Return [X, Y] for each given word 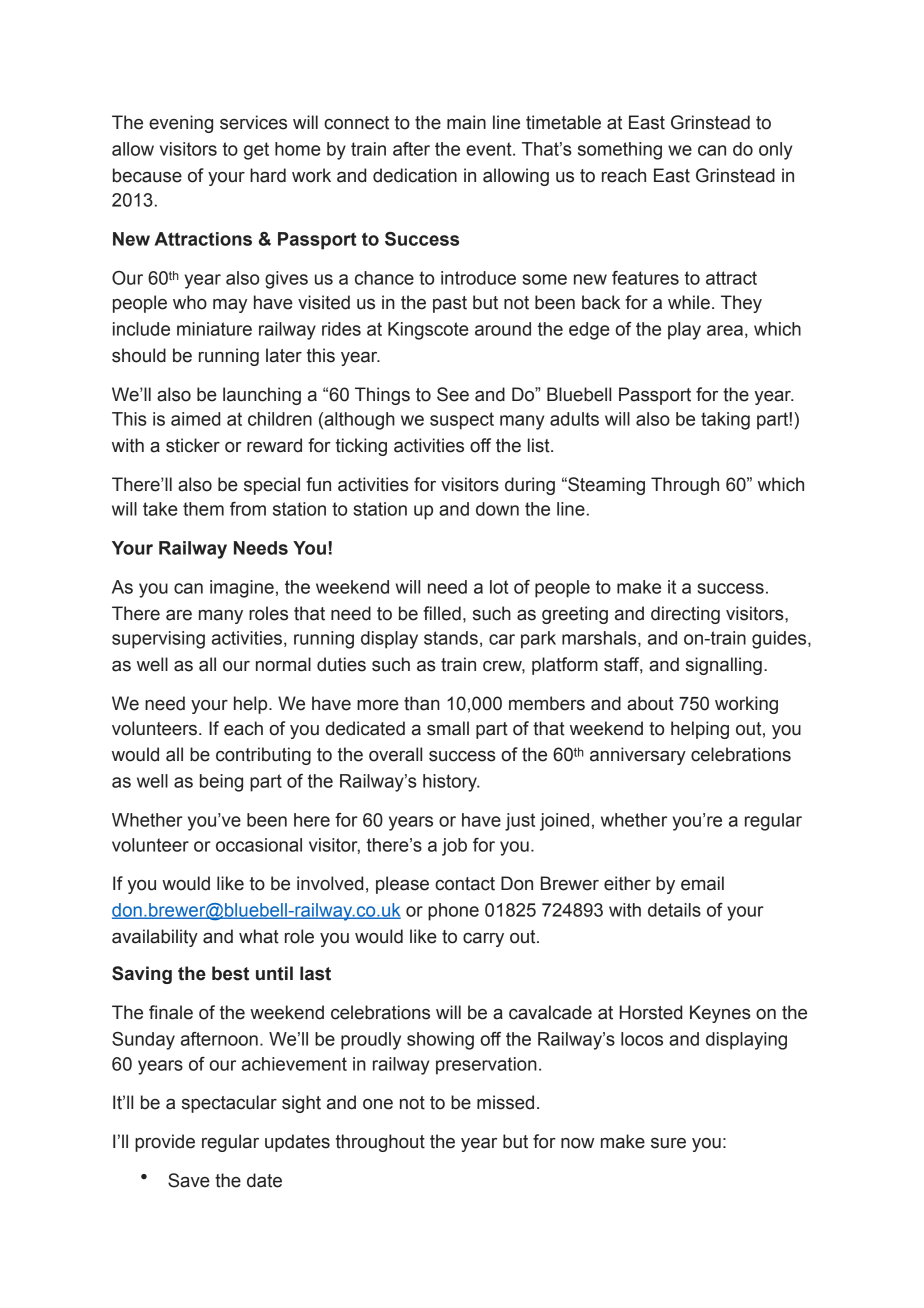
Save [189, 1180]
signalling [724, 666]
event [490, 149]
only [775, 151]
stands [451, 638]
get [256, 151]
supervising [158, 640]
